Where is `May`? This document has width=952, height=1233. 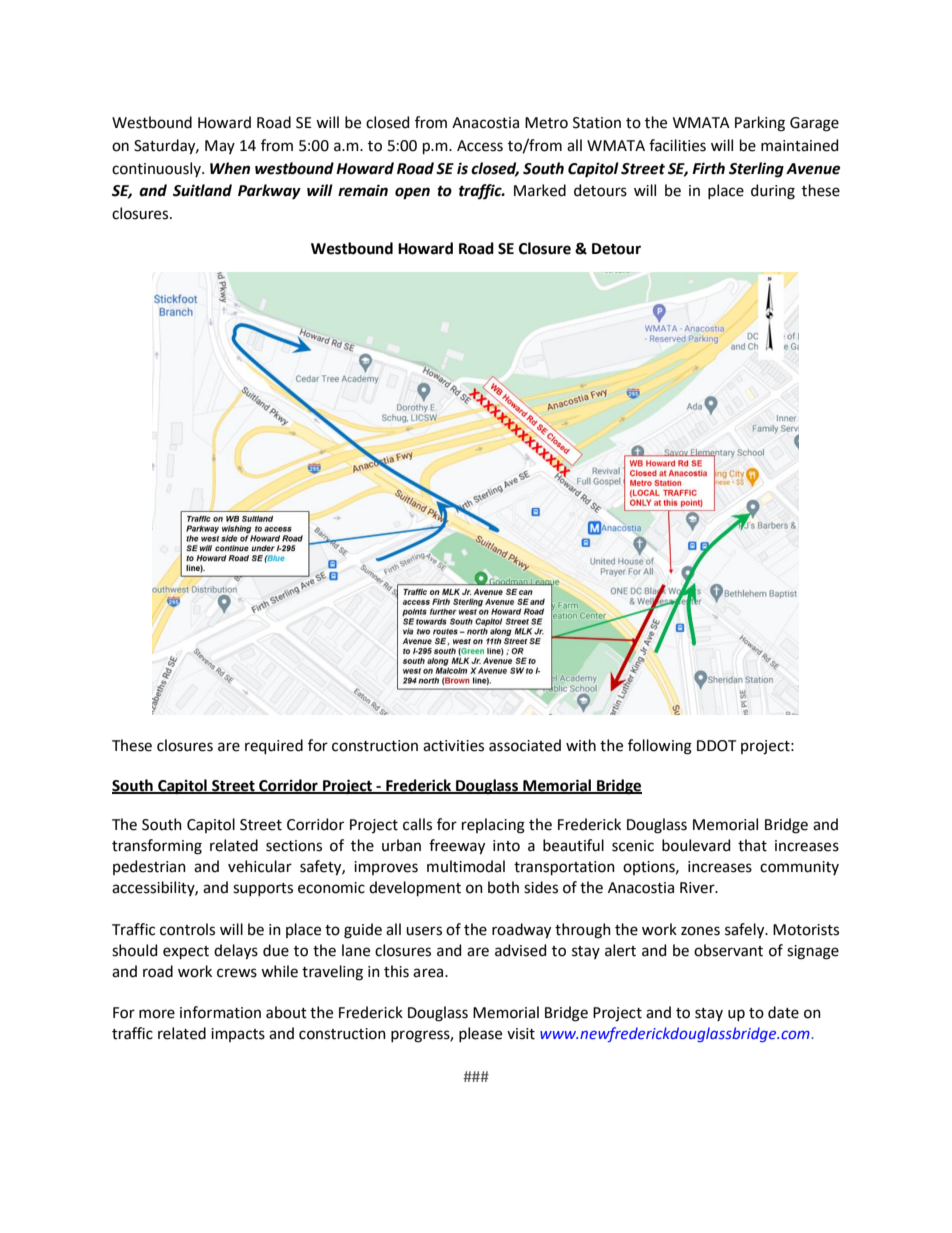
May is located at coordinates (220, 147).
